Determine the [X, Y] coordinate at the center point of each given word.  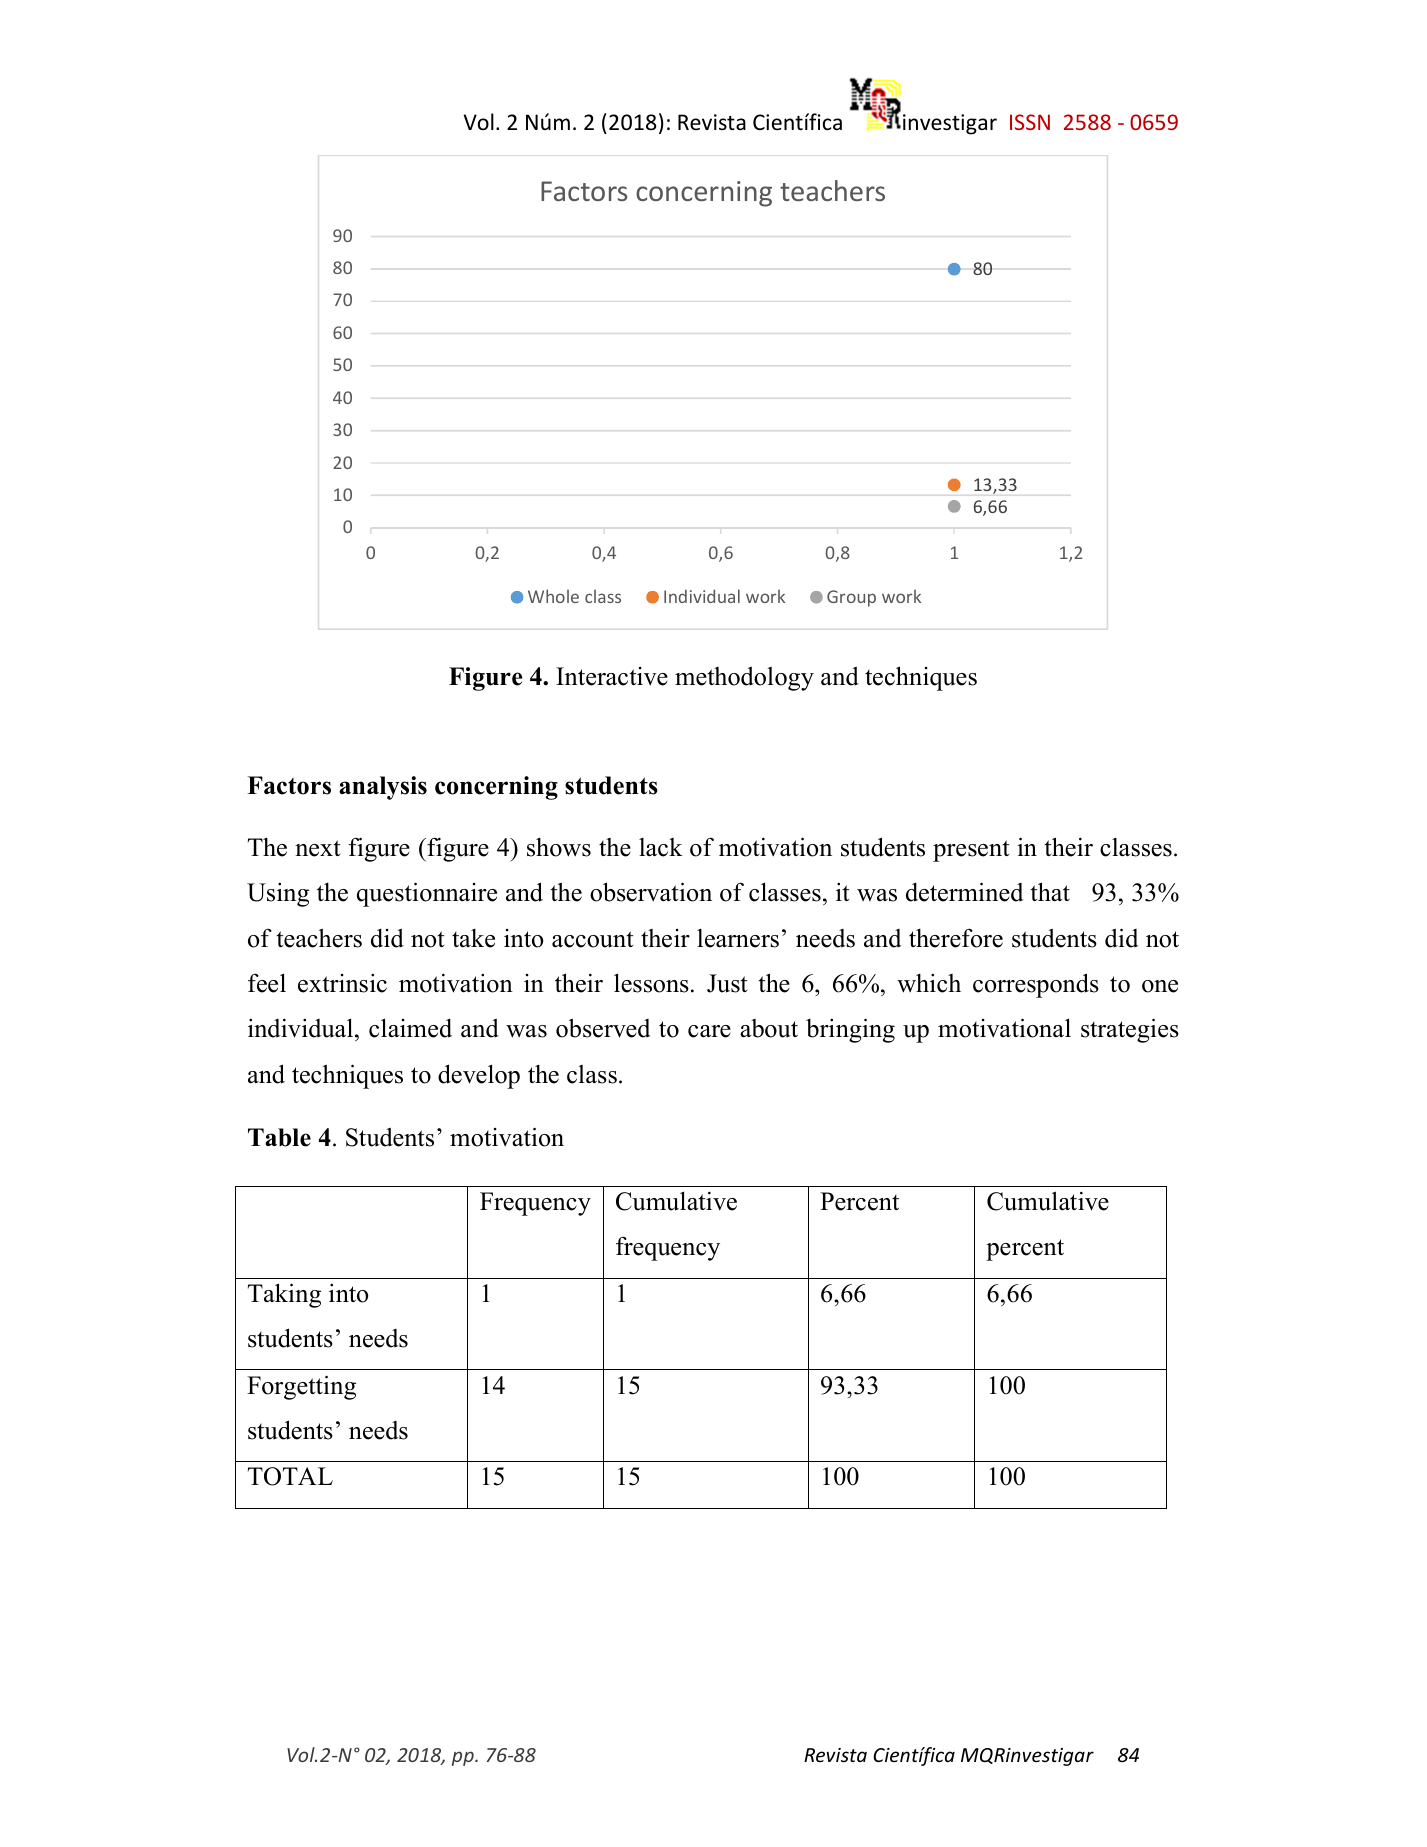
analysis [383, 788]
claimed [410, 1028]
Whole [553, 596]
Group [851, 598]
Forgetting [301, 1387]
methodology [744, 679]
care [709, 1031]
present [971, 851]
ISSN [1030, 122]
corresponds [1036, 985]
